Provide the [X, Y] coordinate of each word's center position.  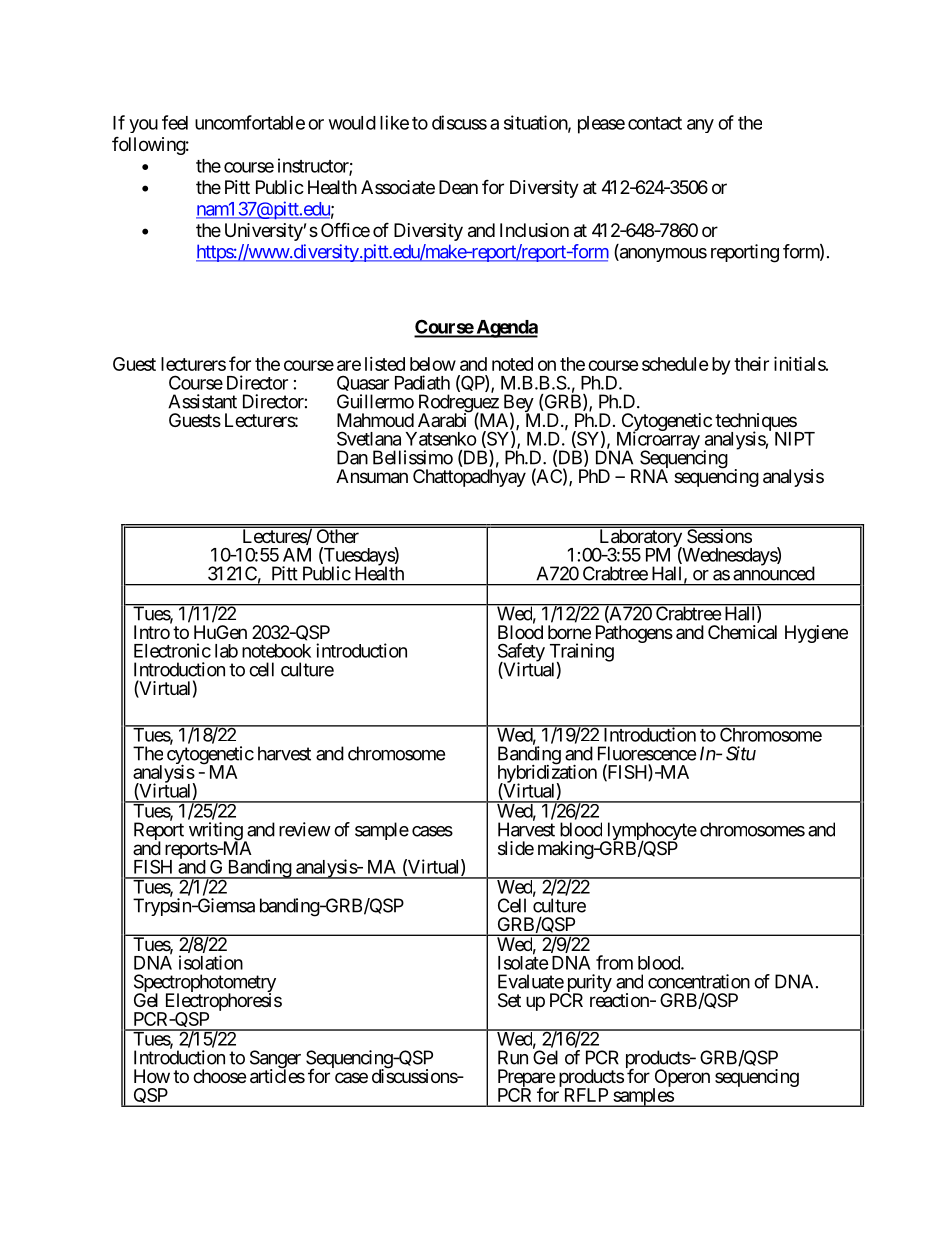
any [700, 126]
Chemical [742, 632]
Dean [458, 187]
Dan [352, 457]
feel [175, 122]
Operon [681, 1079]
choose [219, 1076]
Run [513, 1057]
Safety [521, 653]
